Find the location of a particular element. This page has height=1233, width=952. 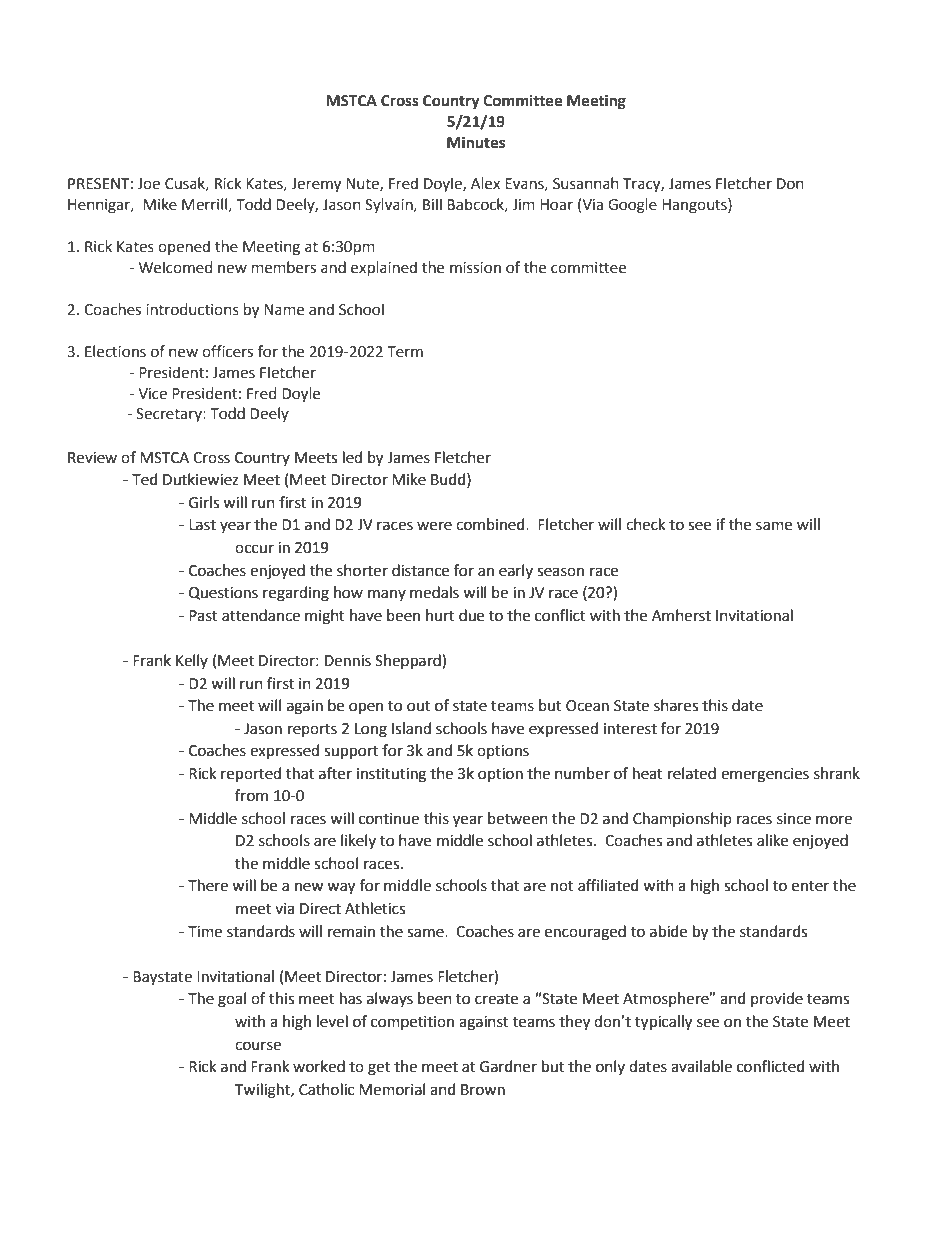

course is located at coordinates (258, 1046).
